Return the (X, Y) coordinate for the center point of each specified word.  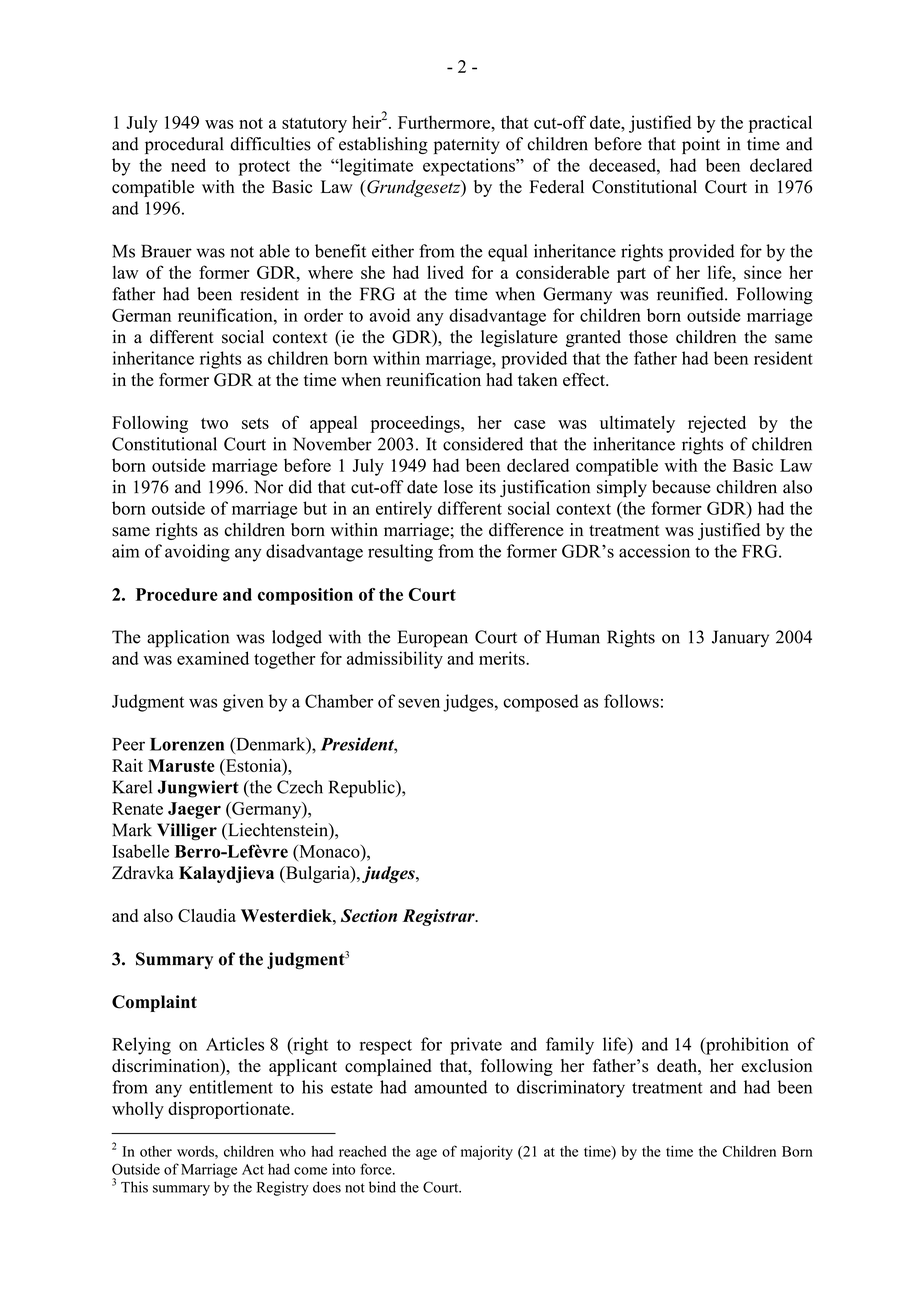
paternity (467, 145)
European (433, 639)
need (188, 165)
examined (213, 658)
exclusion (776, 1066)
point (701, 145)
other (156, 1151)
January (740, 638)
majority (487, 1153)
